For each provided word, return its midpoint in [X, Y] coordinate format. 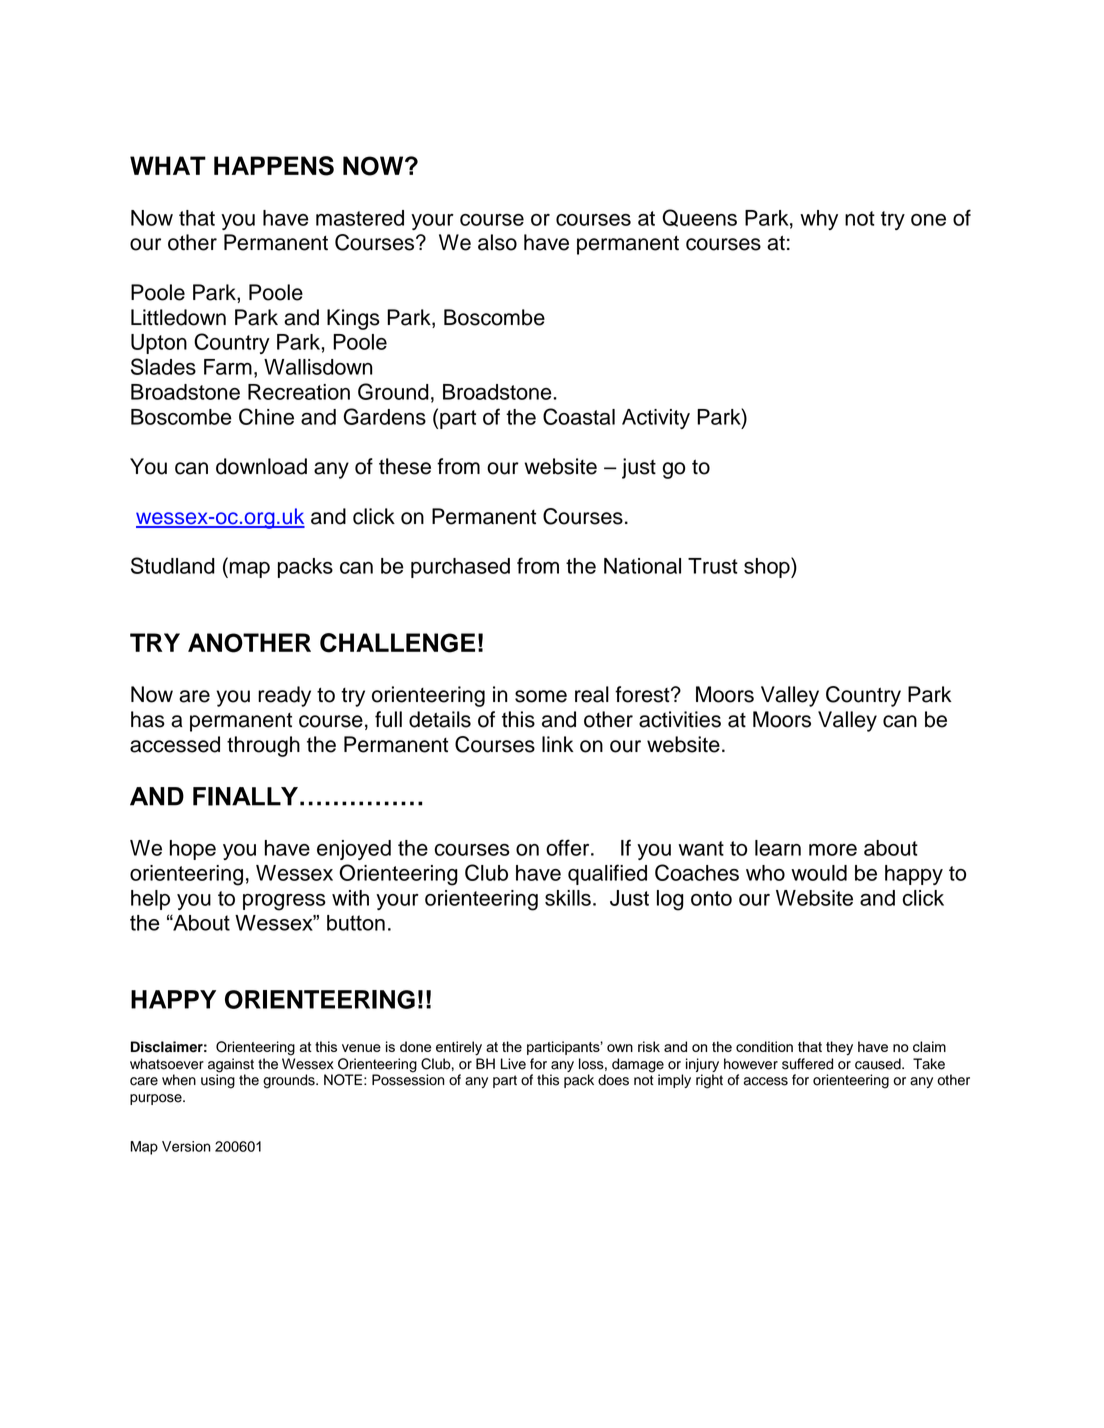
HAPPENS [274, 166]
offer [569, 847]
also [497, 242]
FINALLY [245, 796]
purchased [460, 568]
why [819, 220]
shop [768, 567]
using [218, 1080]
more [833, 850]
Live [513, 1064]
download [261, 466]
